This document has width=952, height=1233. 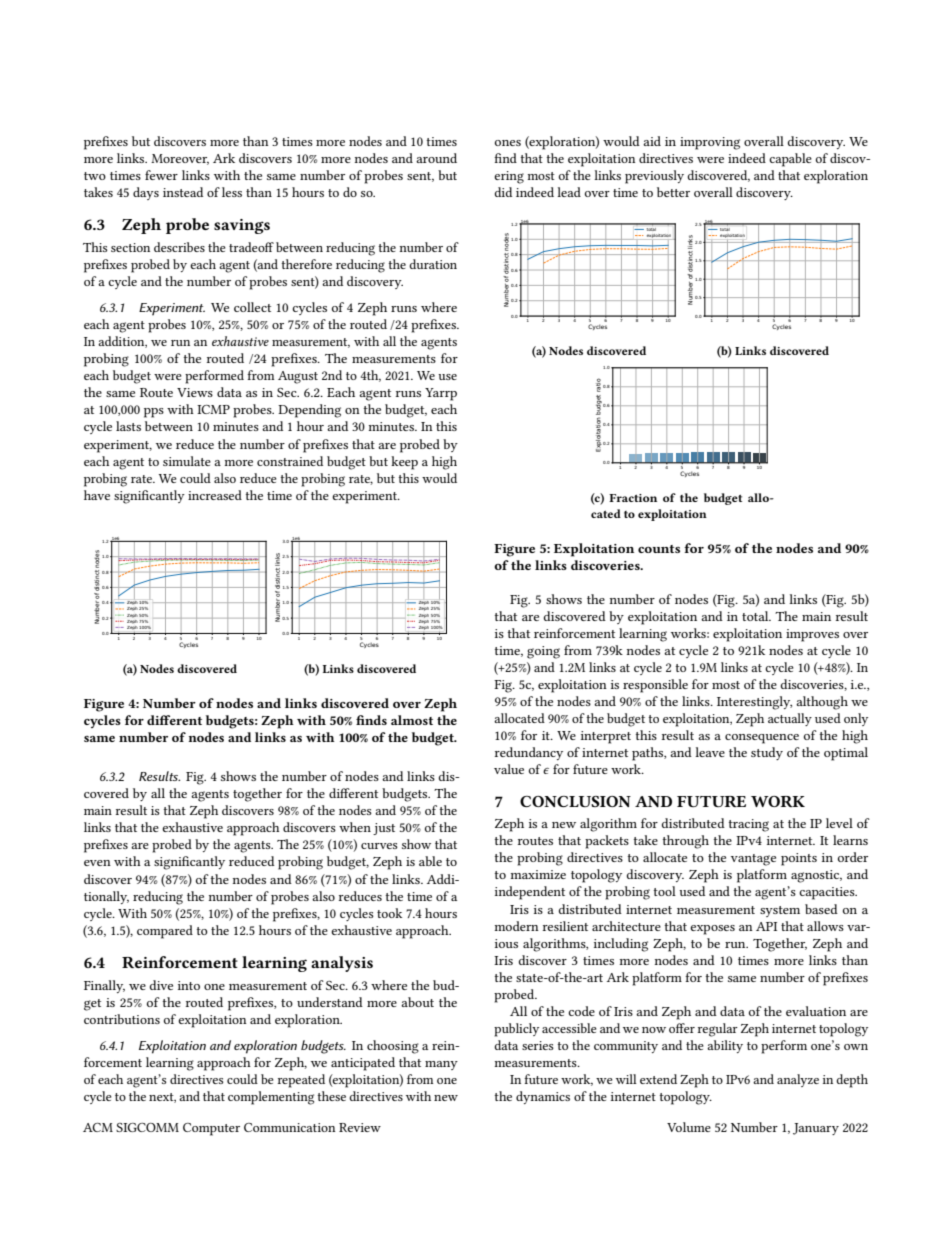 I want to click on fewer, so click(x=161, y=175).
